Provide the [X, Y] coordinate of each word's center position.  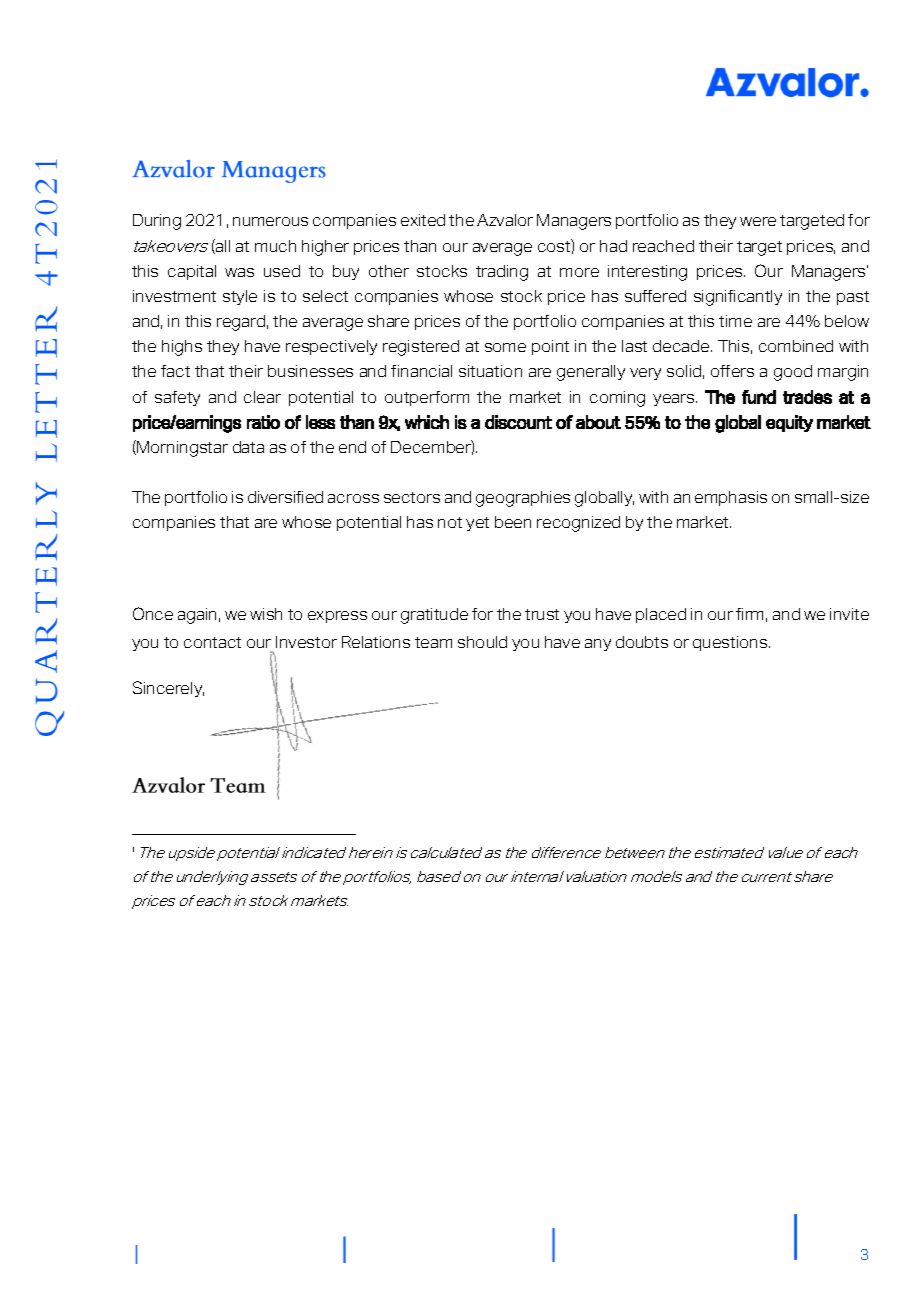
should [482, 642]
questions [731, 643]
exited [423, 220]
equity [789, 423]
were [758, 221]
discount [518, 422]
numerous [270, 221]
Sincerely [168, 689]
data [248, 447]
